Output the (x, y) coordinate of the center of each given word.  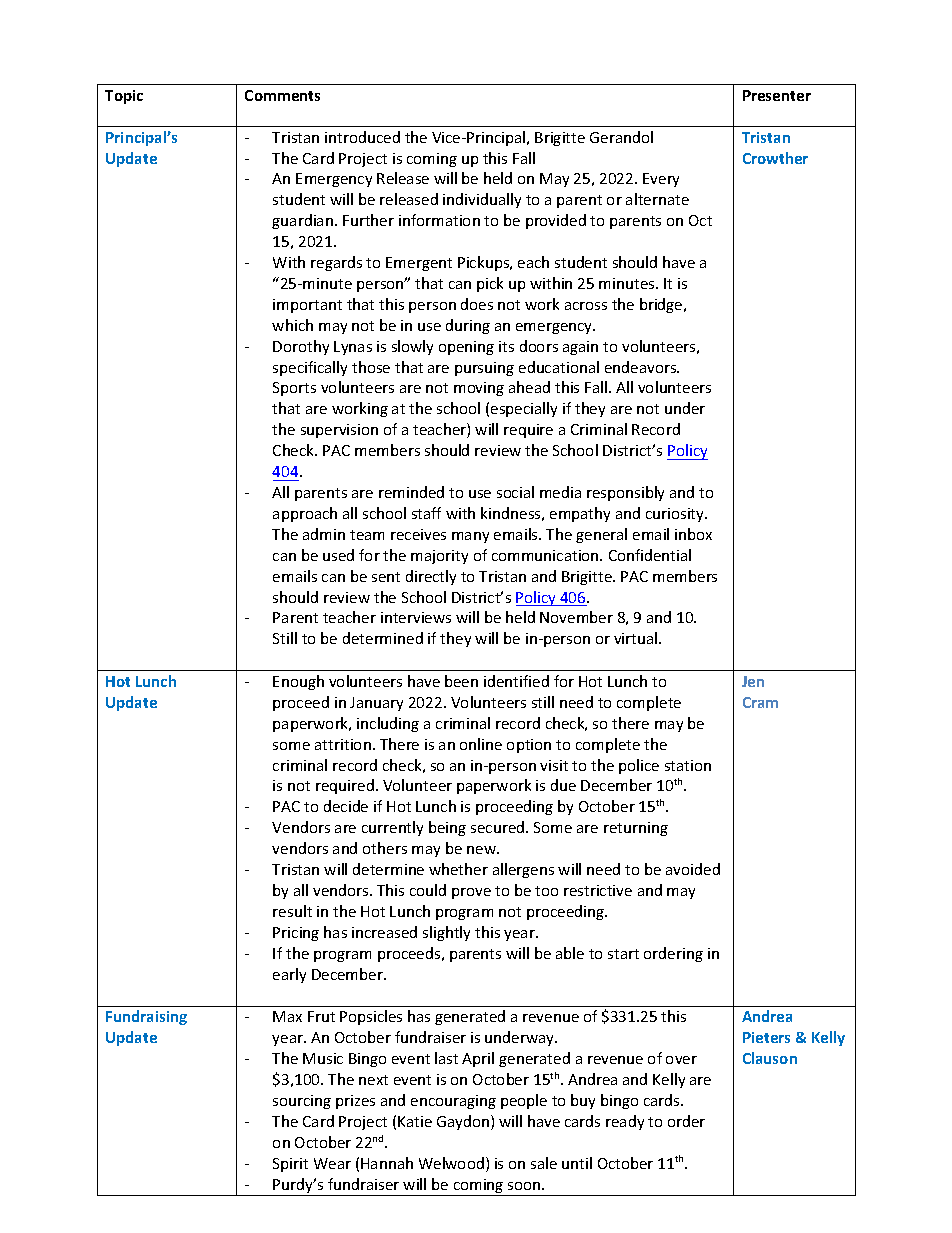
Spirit (290, 1165)
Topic (124, 97)
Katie (415, 1121)
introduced (362, 137)
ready (625, 1122)
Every (661, 180)
